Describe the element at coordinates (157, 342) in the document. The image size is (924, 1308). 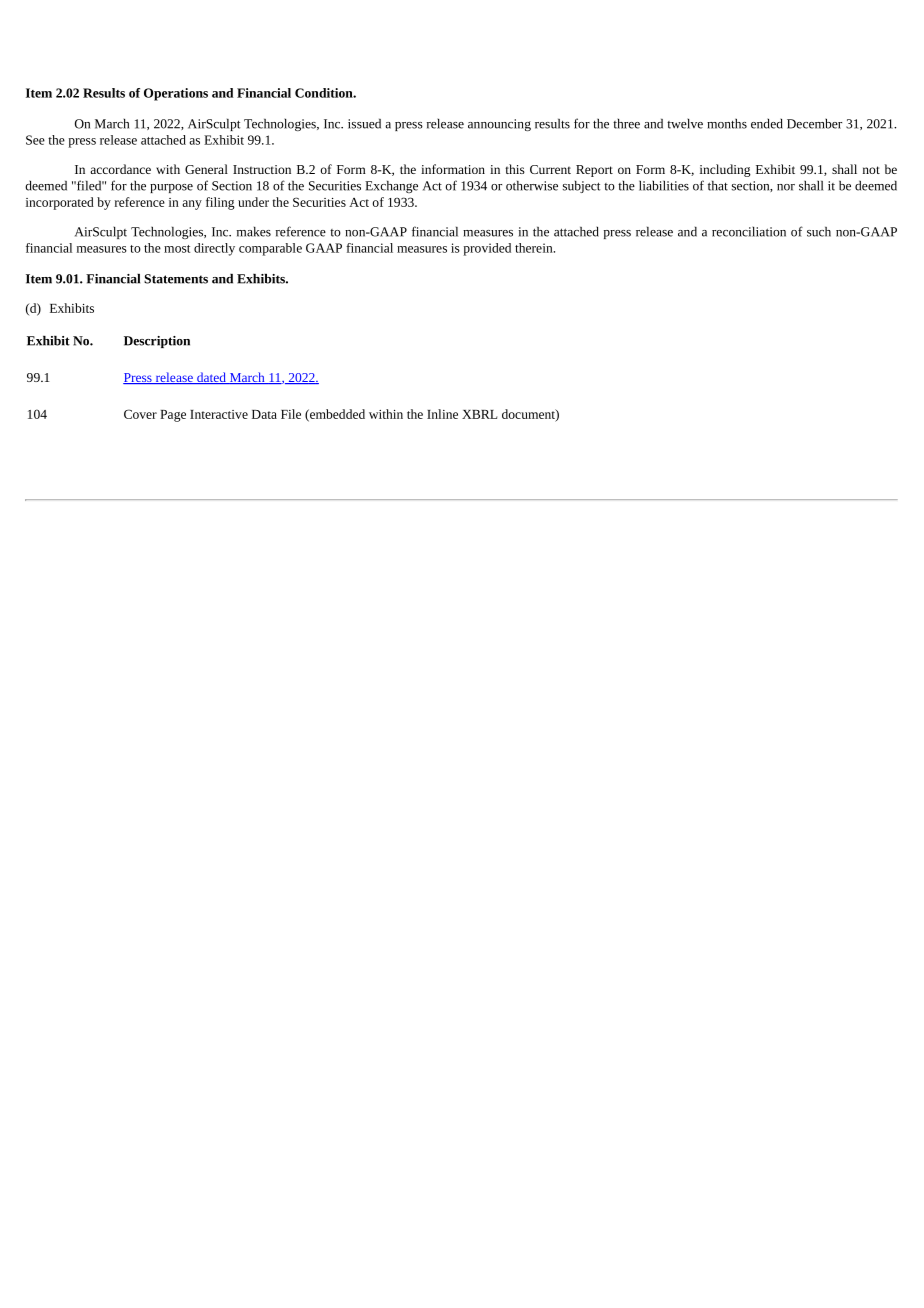
I see `Description` at that location.
